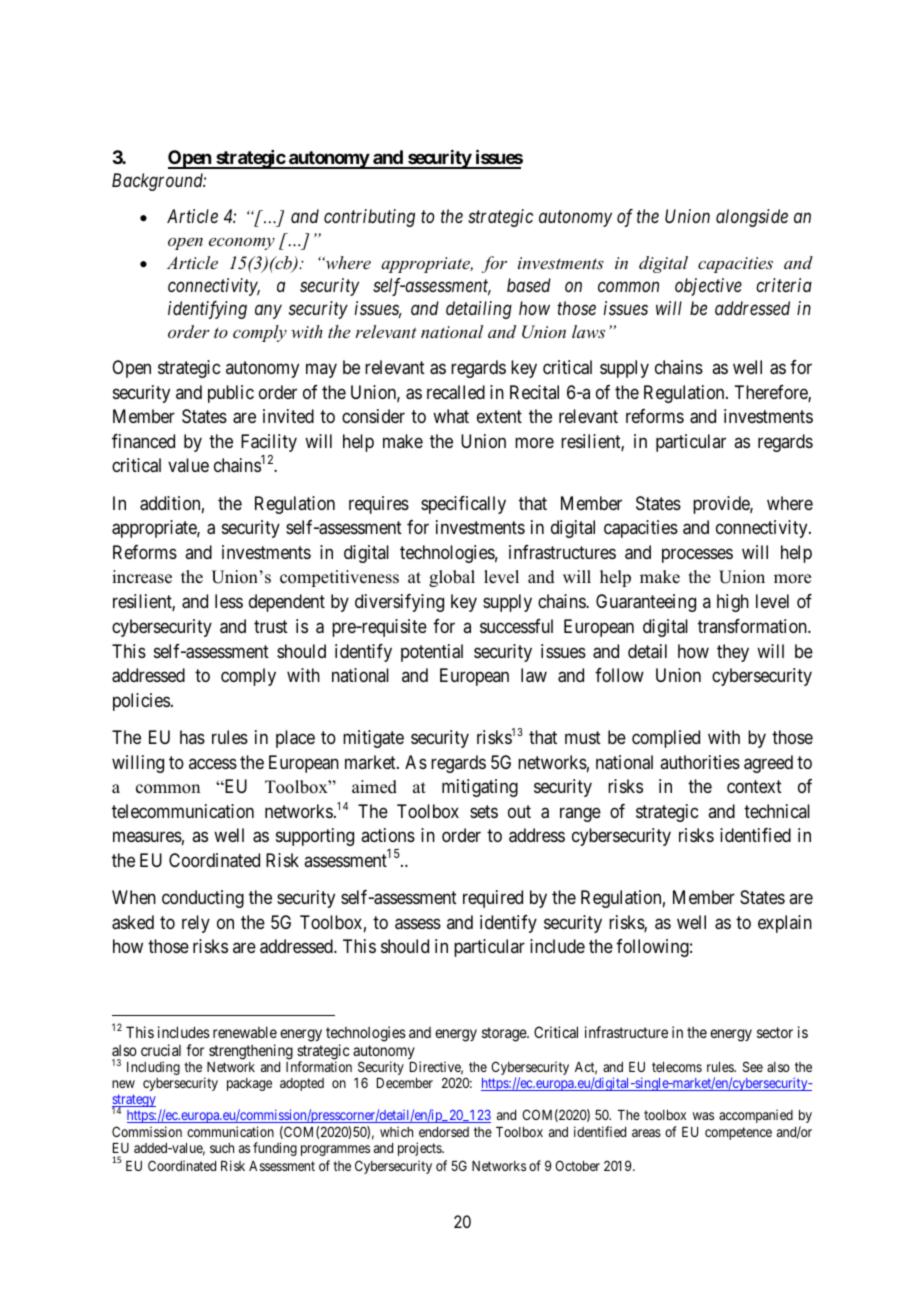  What do you see at coordinates (242, 243) in the document?
I see `economy` at bounding box center [242, 243].
